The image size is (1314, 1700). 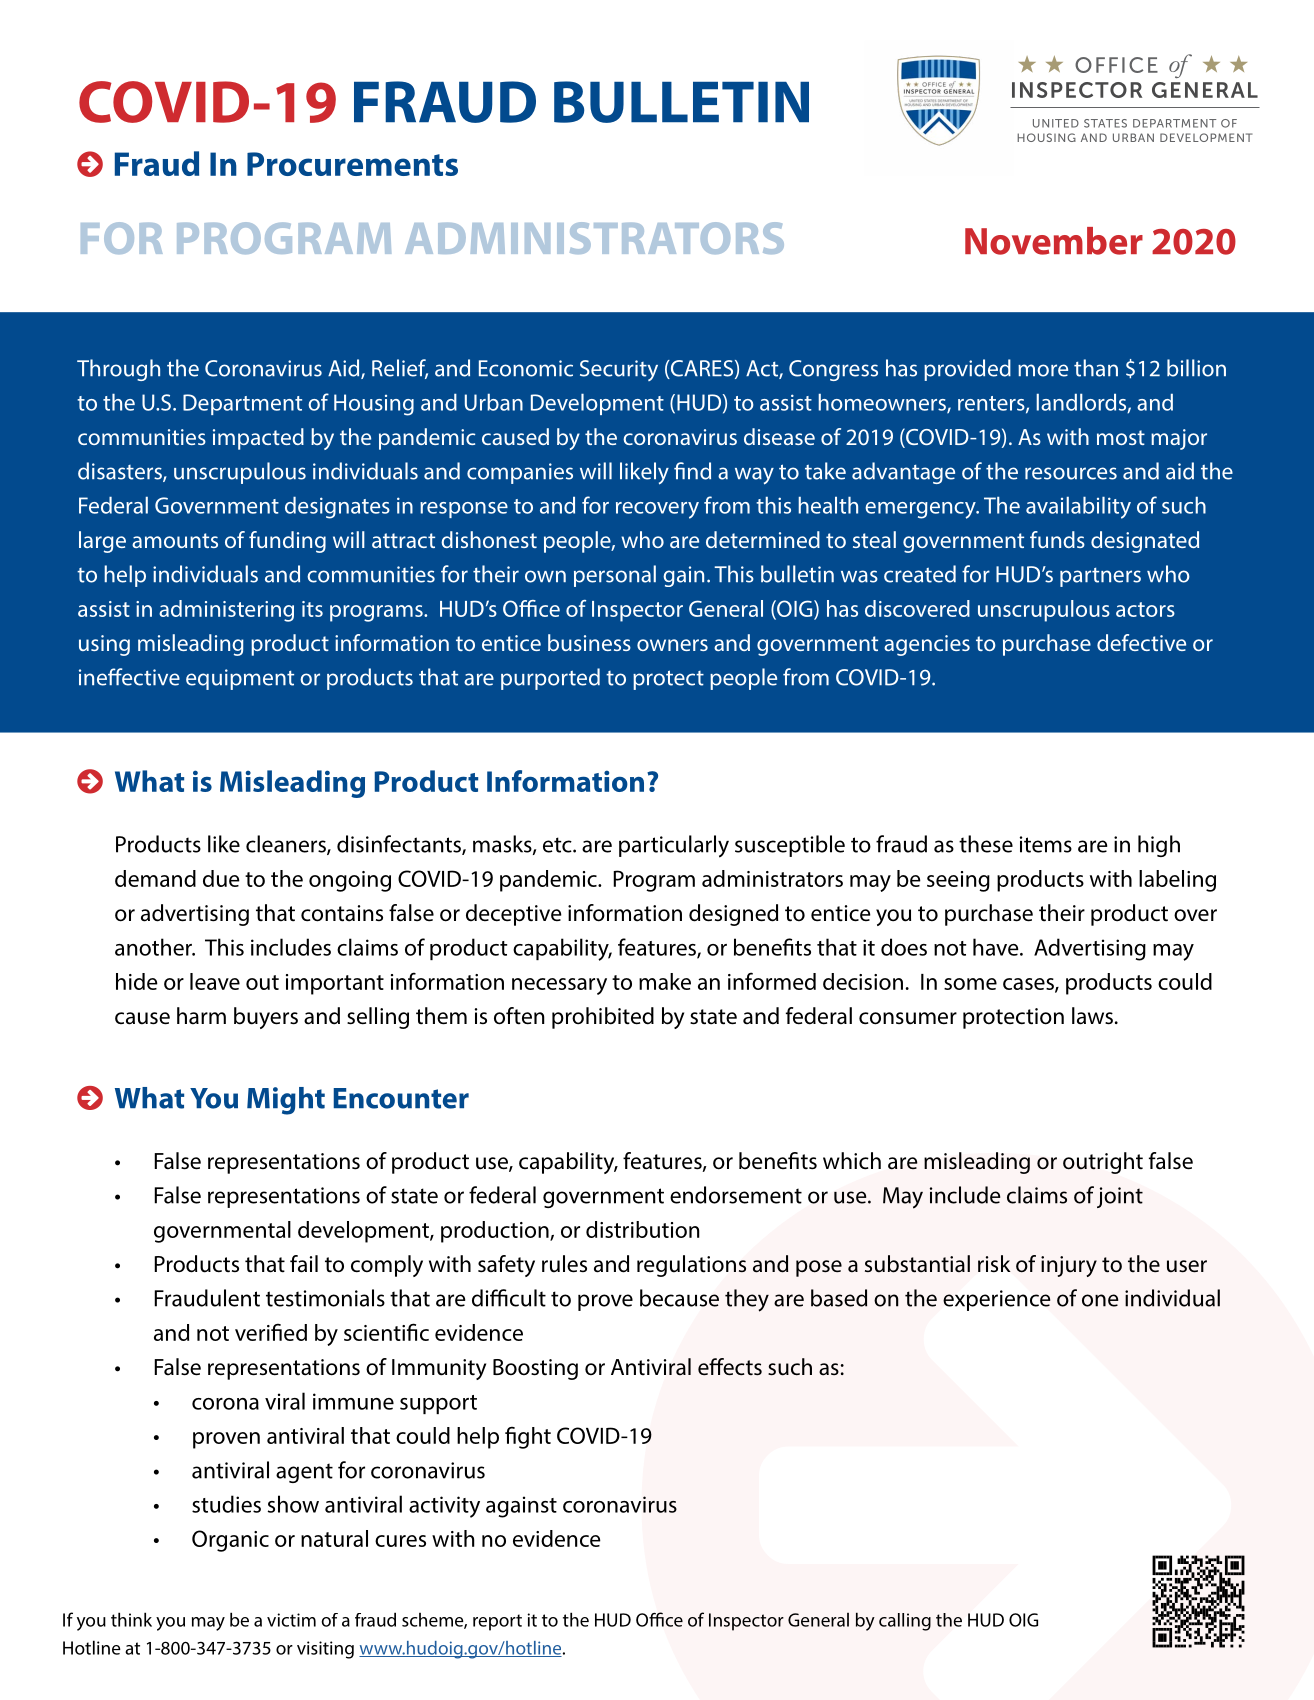 What do you see at coordinates (1056, 123) in the screenshot?
I see `UNITED` at bounding box center [1056, 123].
